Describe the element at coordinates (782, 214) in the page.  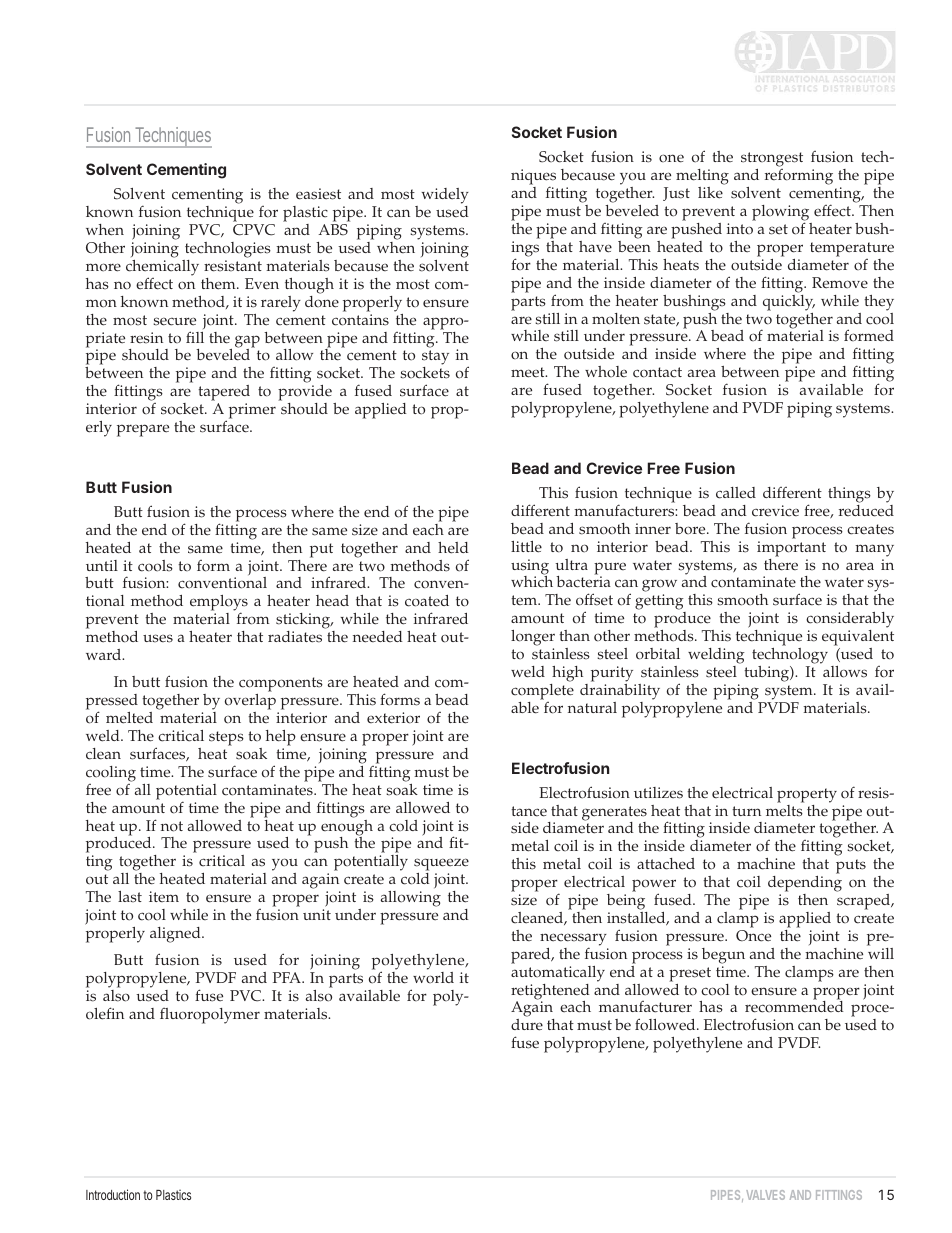
I see `plowing` at that location.
